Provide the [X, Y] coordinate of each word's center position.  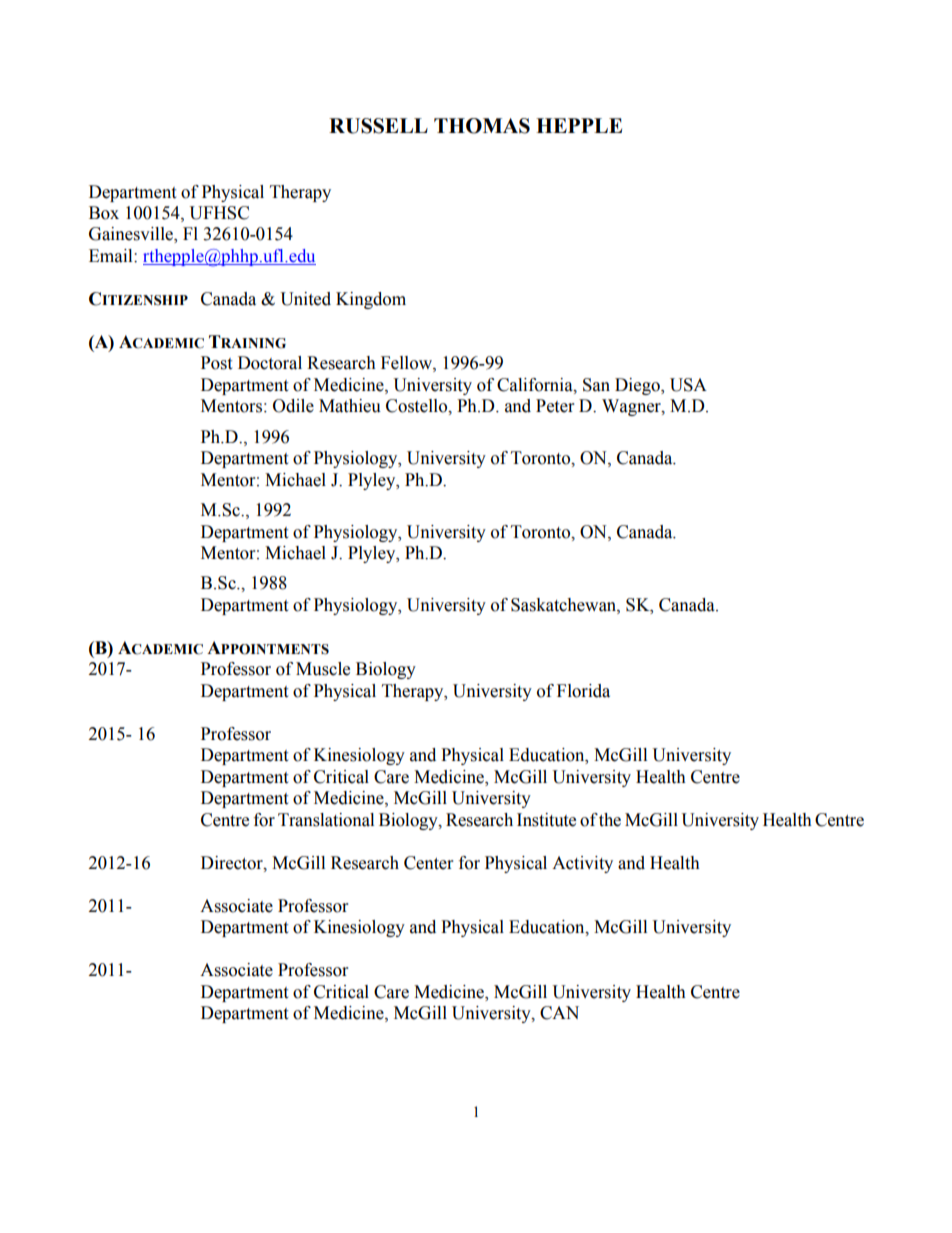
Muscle [323, 669]
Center [428, 863]
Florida [583, 691]
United [305, 299]
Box [104, 213]
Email [112, 256]
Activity [582, 864]
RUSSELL [378, 126]
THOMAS [482, 126]
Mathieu [350, 406]
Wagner [632, 407]
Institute [546, 820]
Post [216, 363]
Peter [555, 406]
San [596, 385]
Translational [326, 820]
